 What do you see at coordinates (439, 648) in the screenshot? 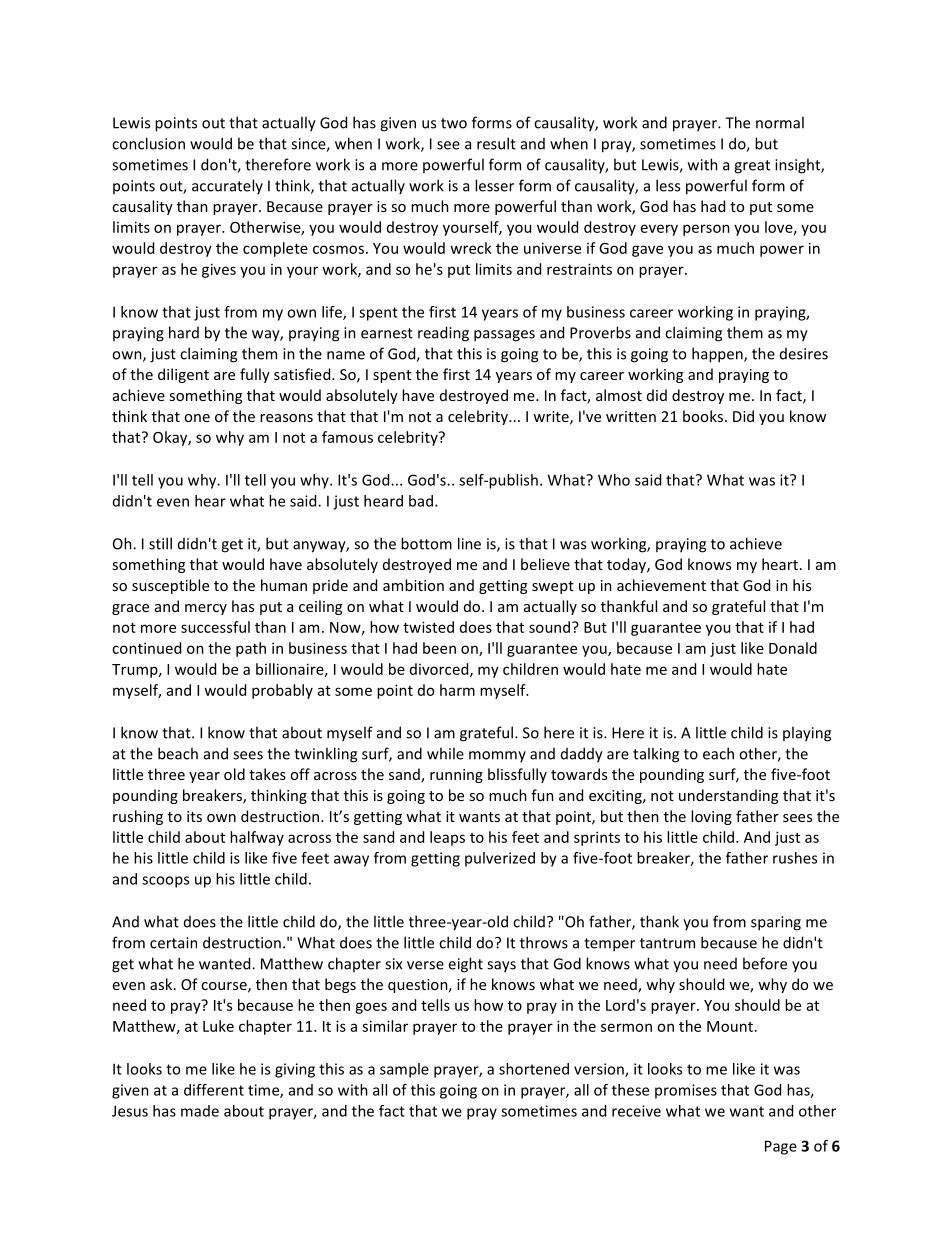
I see `been` at bounding box center [439, 648].
